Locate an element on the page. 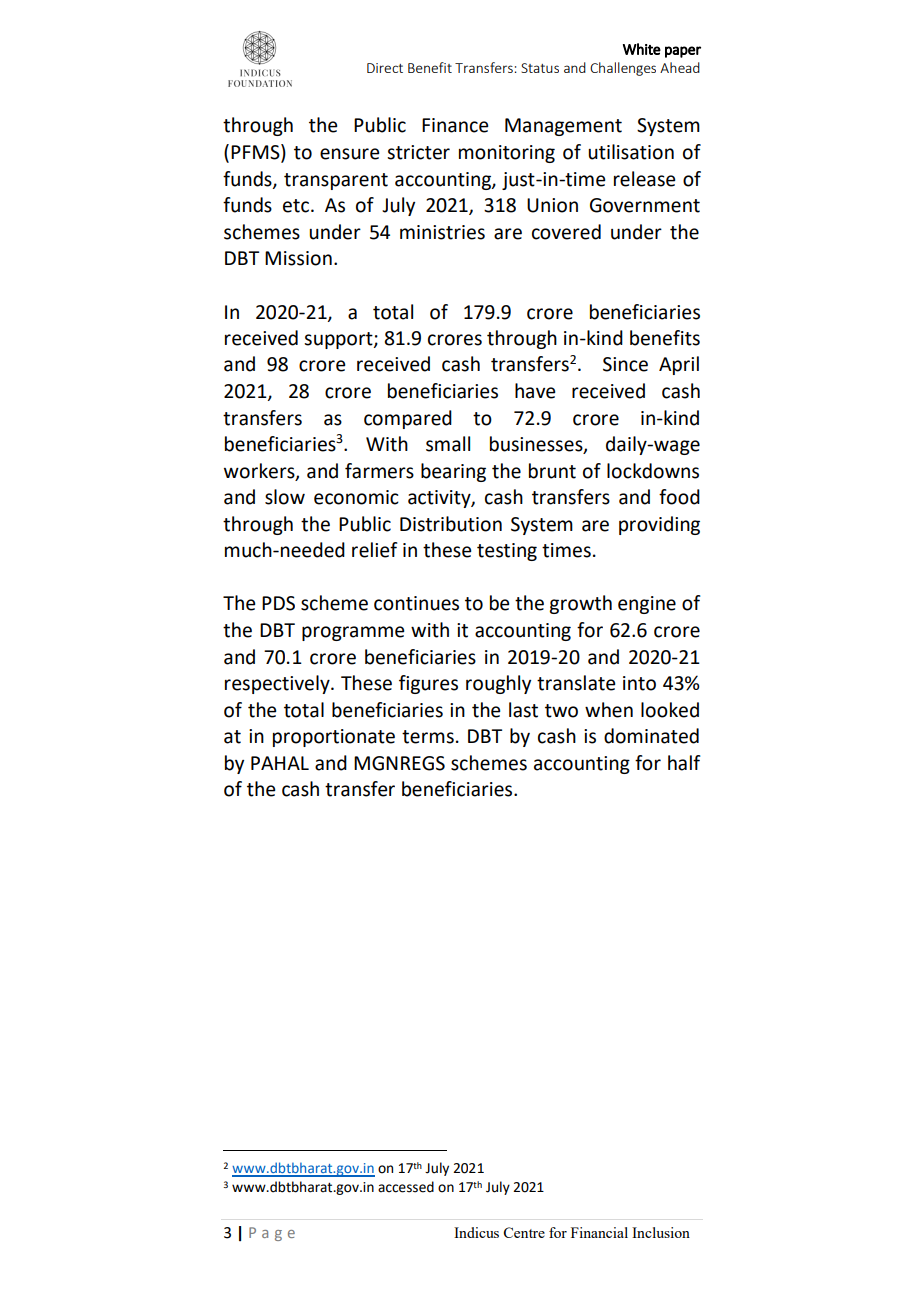  Finance is located at coordinates (455, 125).
